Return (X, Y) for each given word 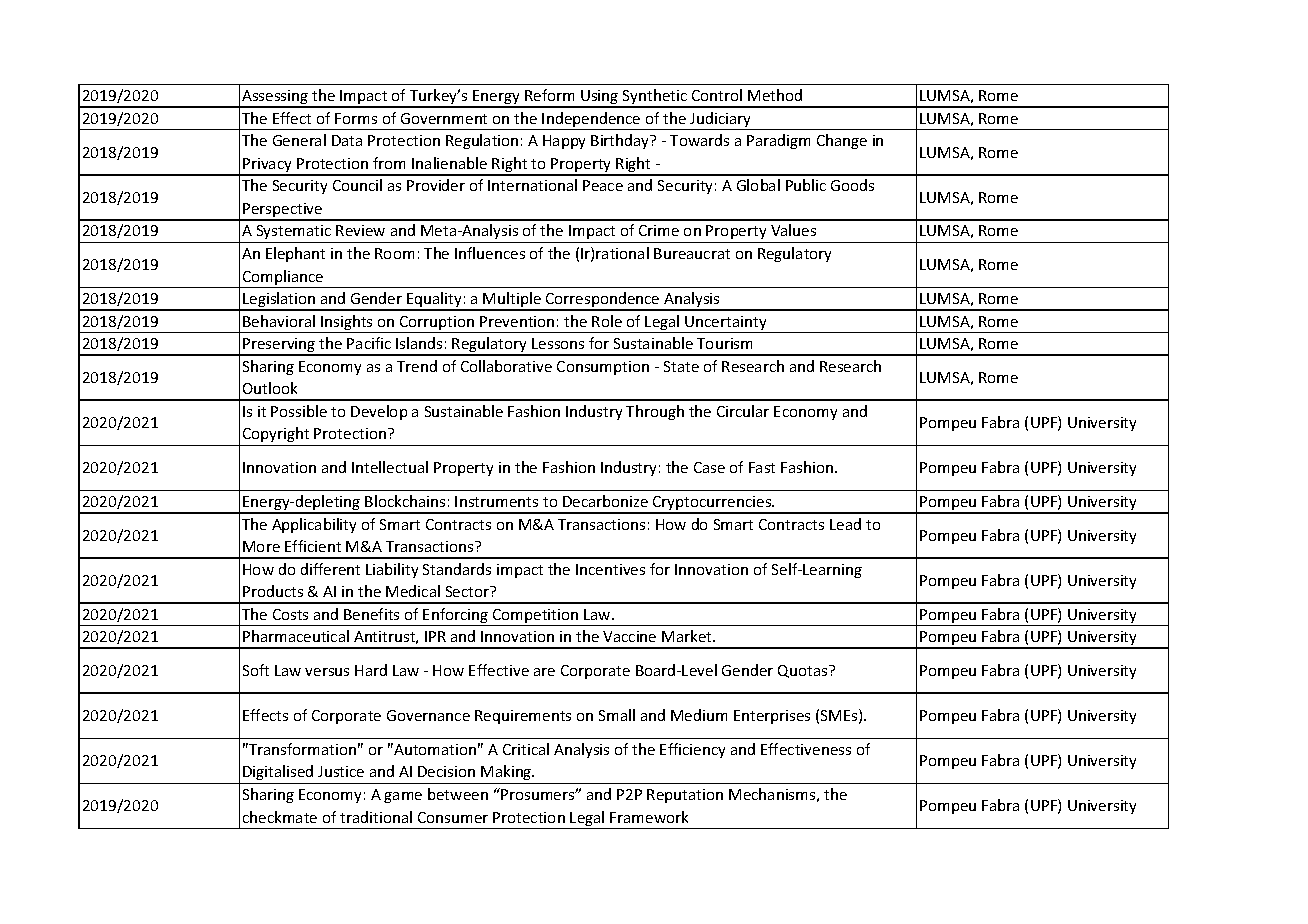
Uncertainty (726, 324)
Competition (536, 617)
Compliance (283, 279)
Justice (341, 771)
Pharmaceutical (296, 636)
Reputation (685, 796)
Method (775, 95)
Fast (762, 467)
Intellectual (390, 467)
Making (507, 772)
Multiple (512, 301)
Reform (549, 95)
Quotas (804, 671)
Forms (356, 118)
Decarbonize (605, 501)
